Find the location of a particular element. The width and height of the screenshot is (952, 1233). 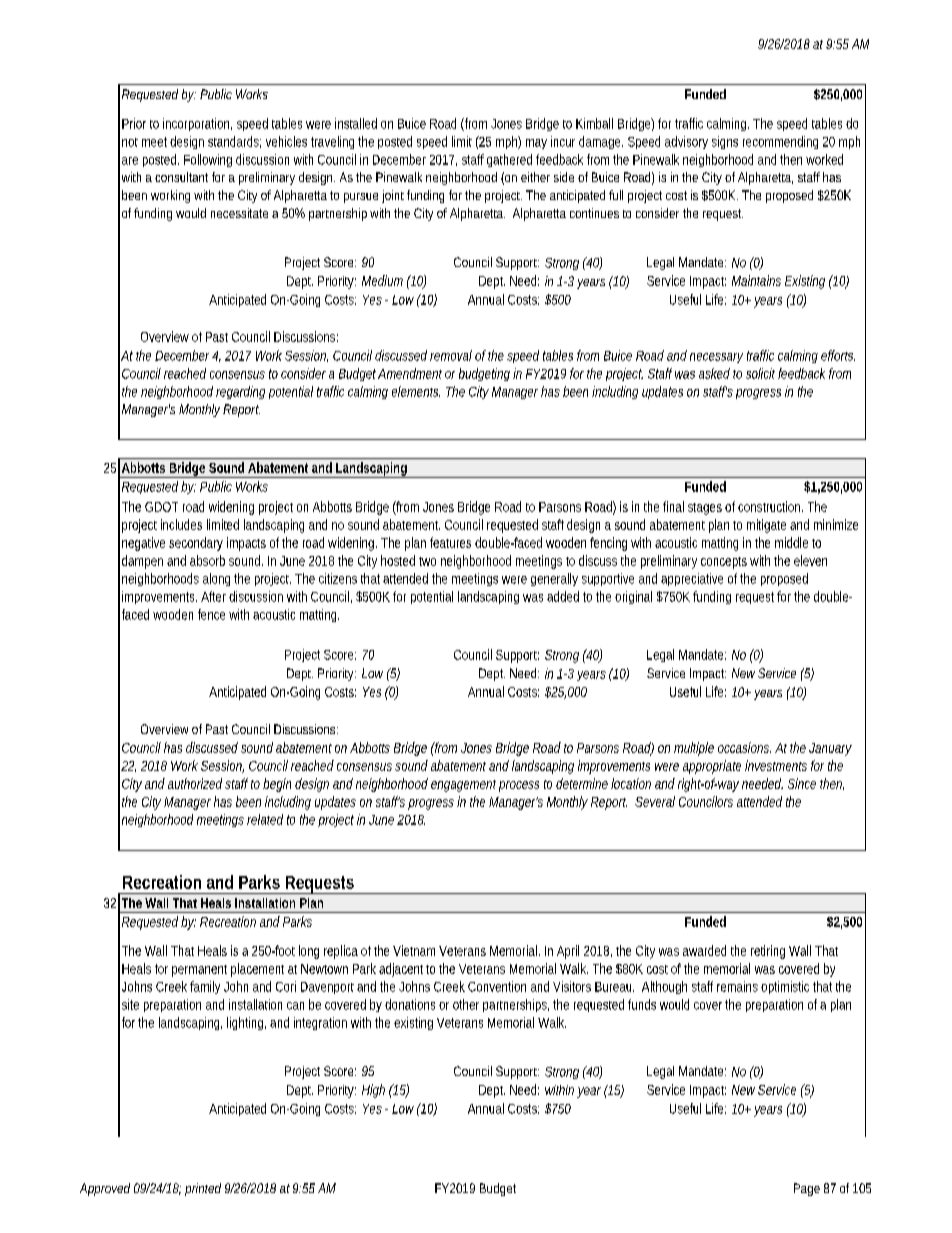

Following is located at coordinates (208, 160).
